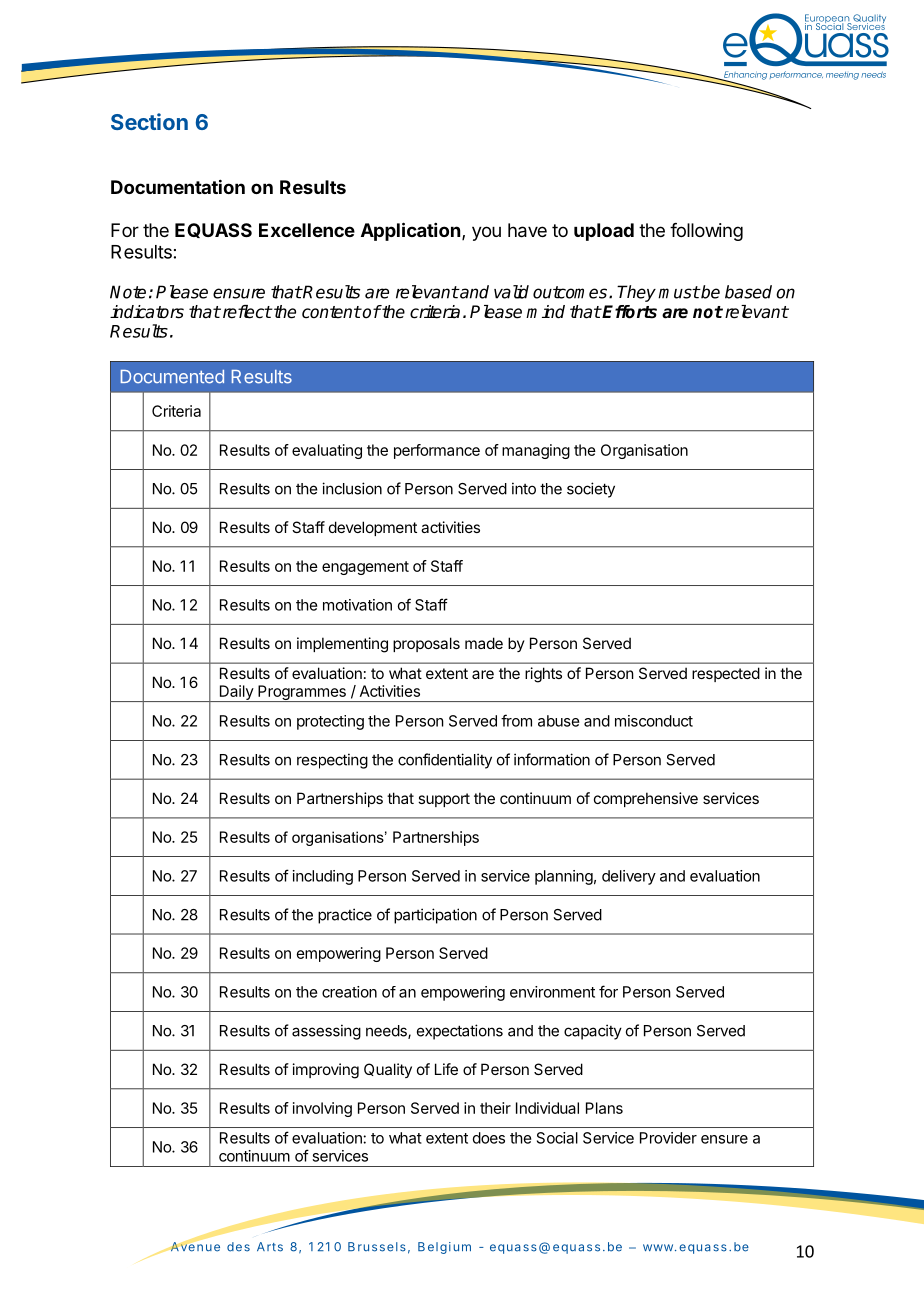 Image resolution: width=924 pixels, height=1309 pixels. I want to click on proposals, so click(426, 644).
